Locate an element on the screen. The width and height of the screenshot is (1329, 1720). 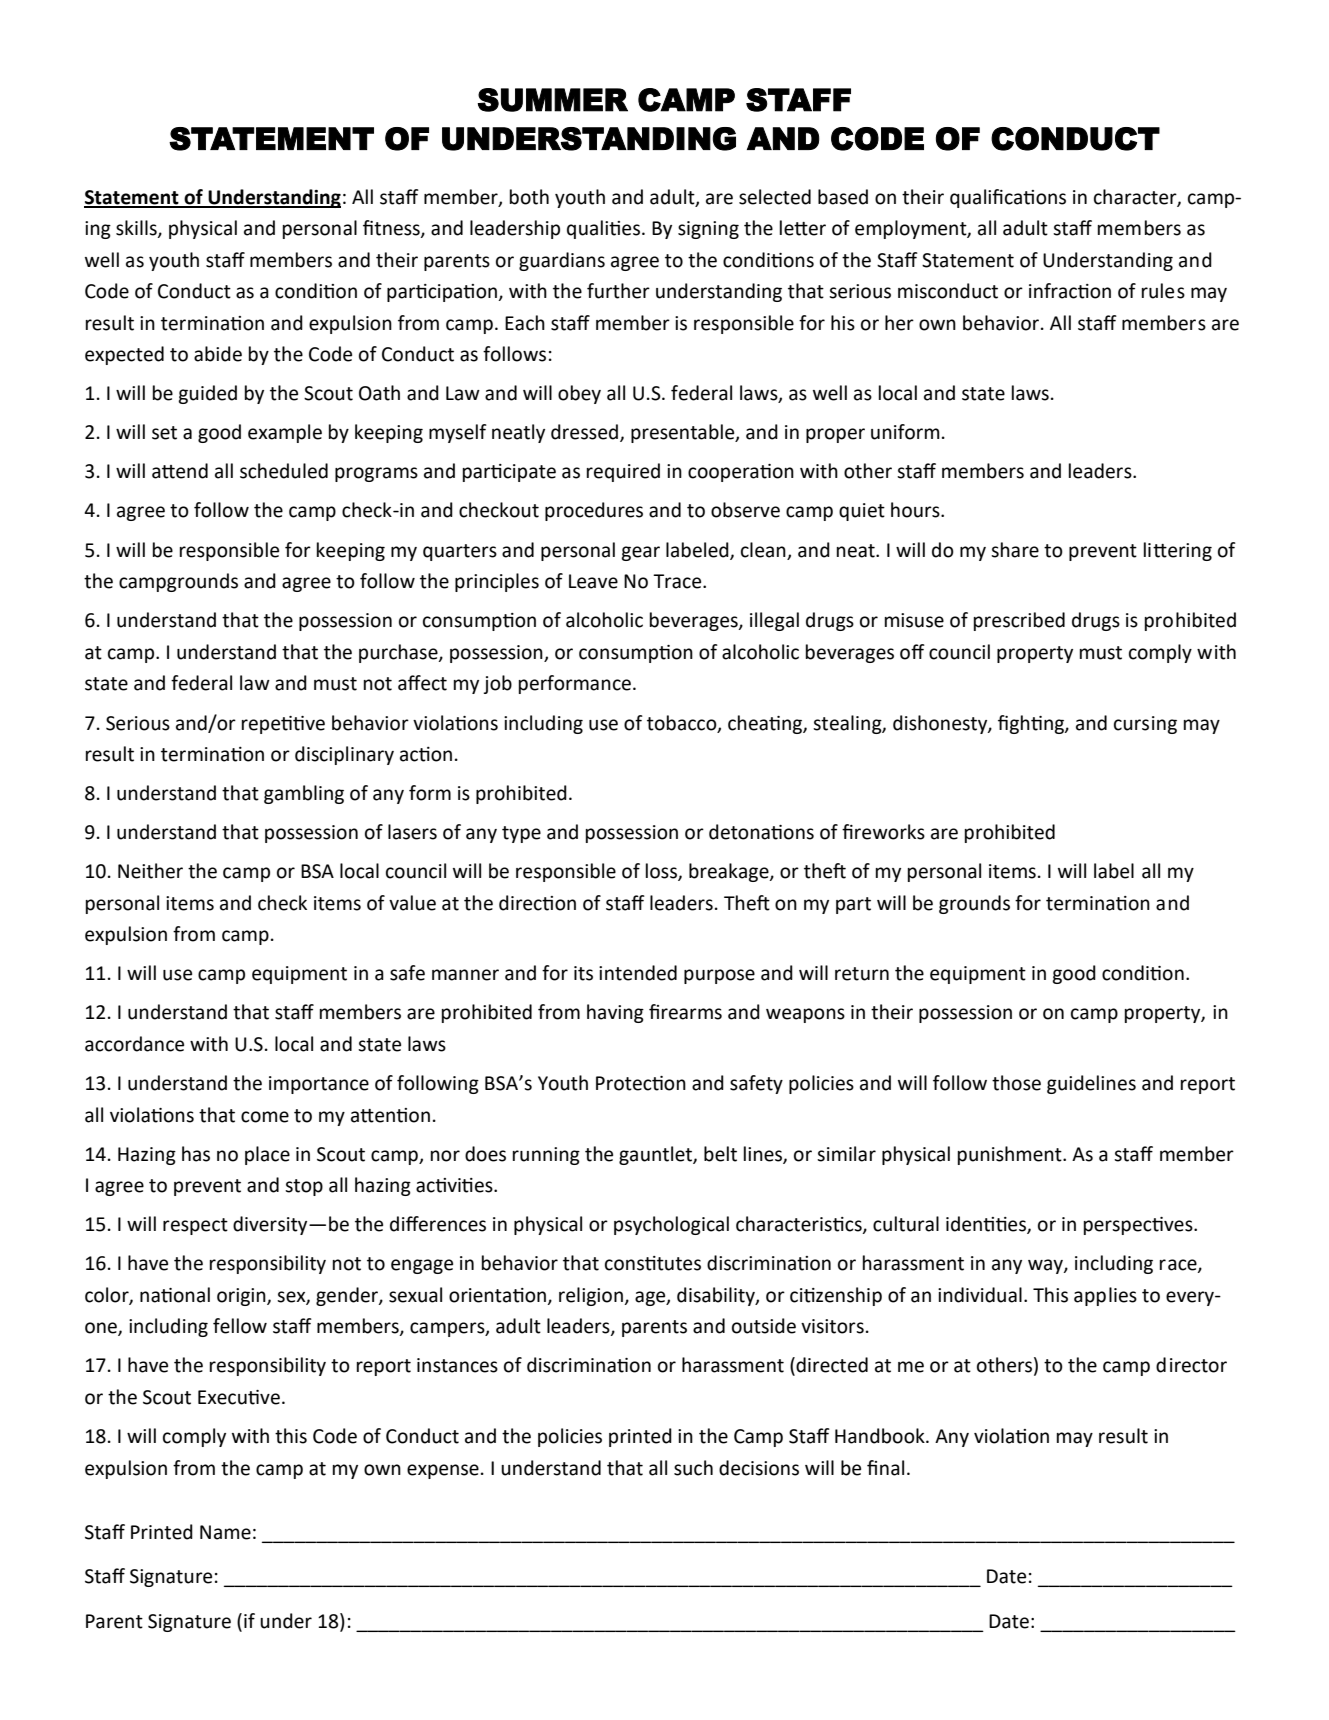
Name is located at coordinates (225, 1532).
